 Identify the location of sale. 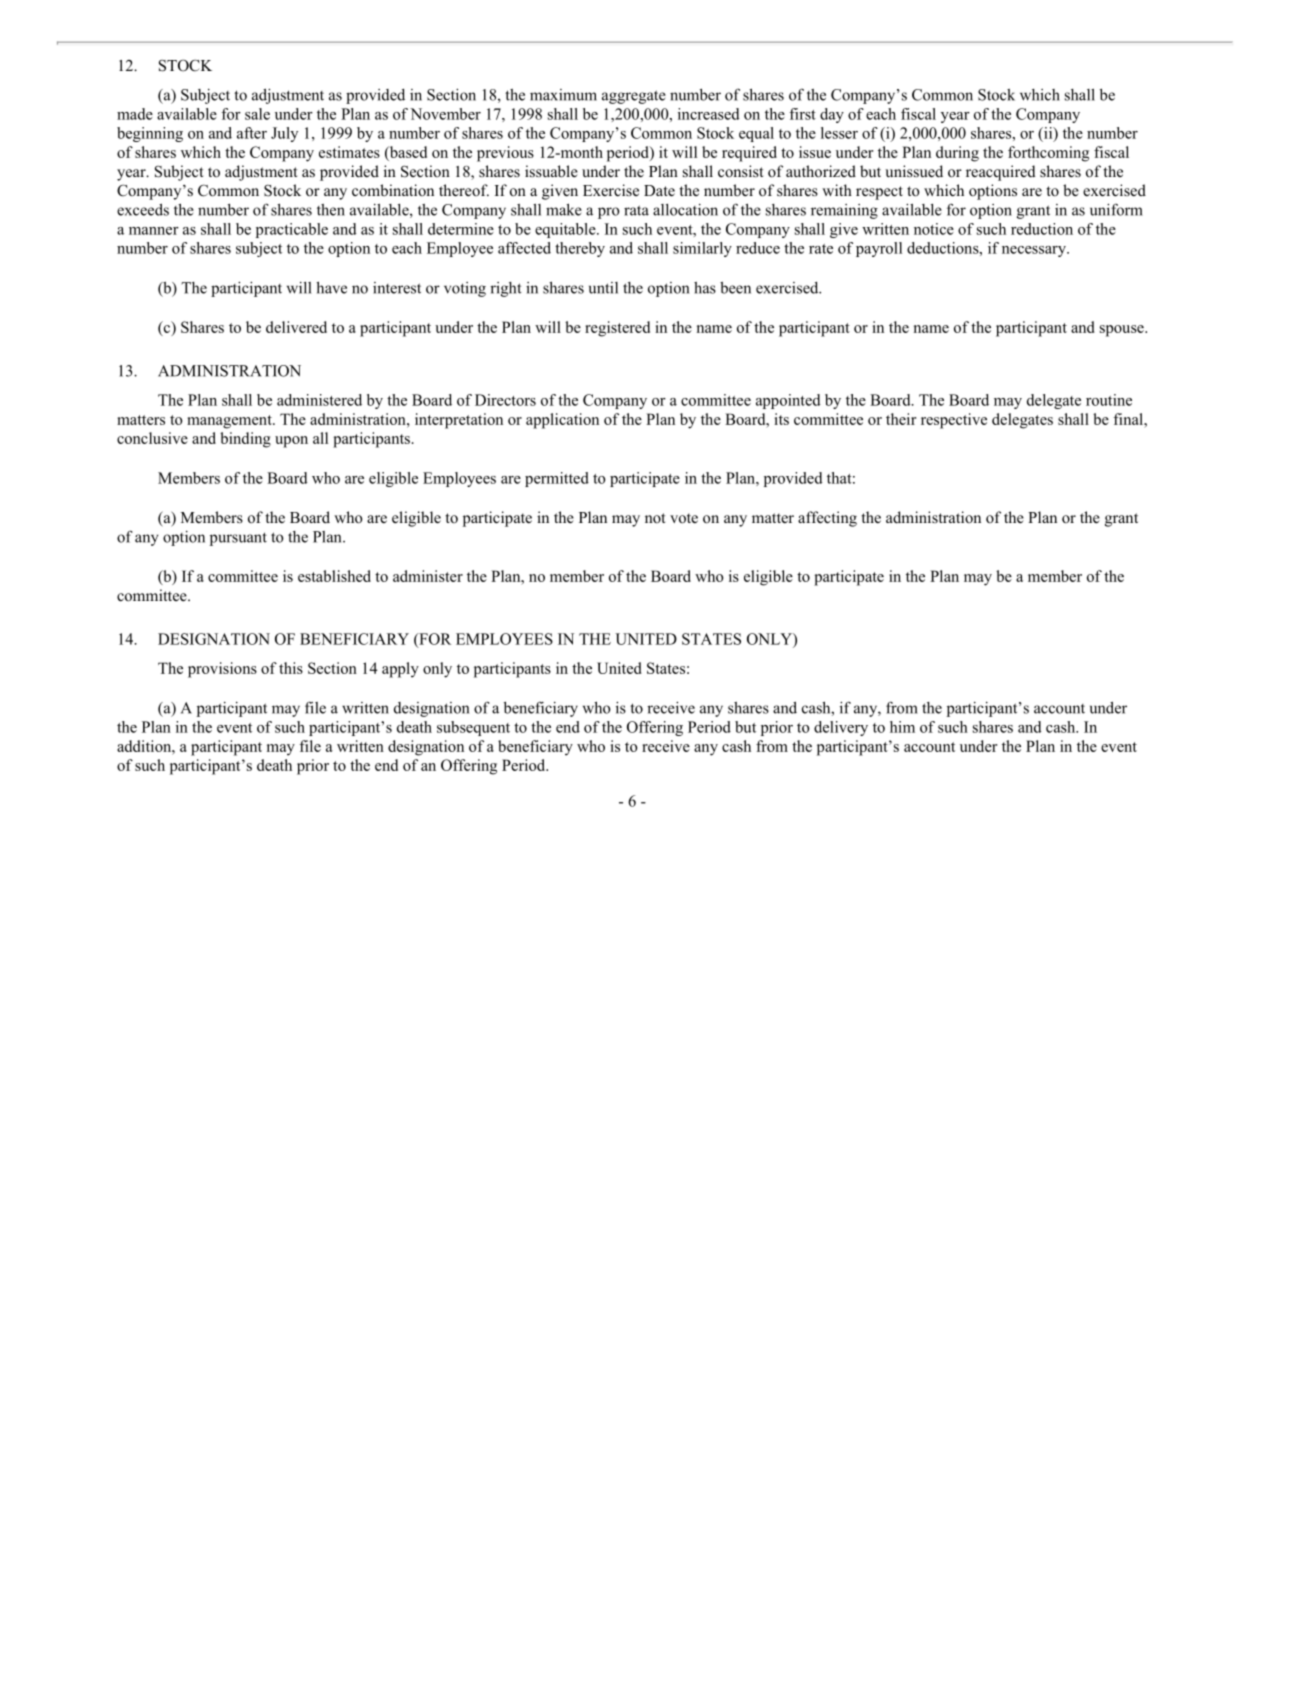
(257, 114).
